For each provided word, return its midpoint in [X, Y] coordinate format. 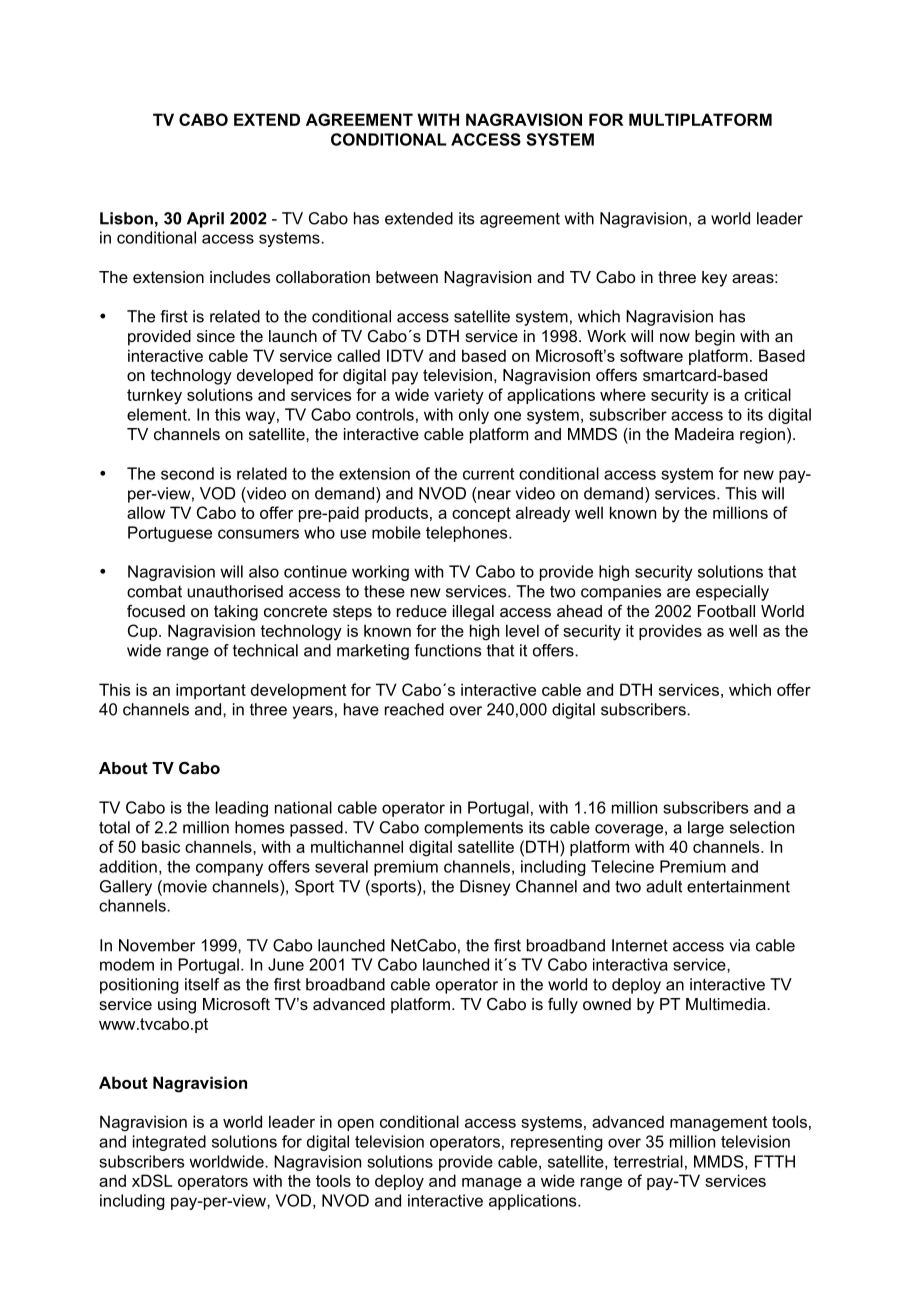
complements [473, 829]
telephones [468, 534]
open [356, 1125]
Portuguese [170, 534]
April [205, 220]
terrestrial [648, 1161]
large [706, 829]
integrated [169, 1143]
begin [715, 338]
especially [732, 593]
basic [161, 846]
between [407, 277]
